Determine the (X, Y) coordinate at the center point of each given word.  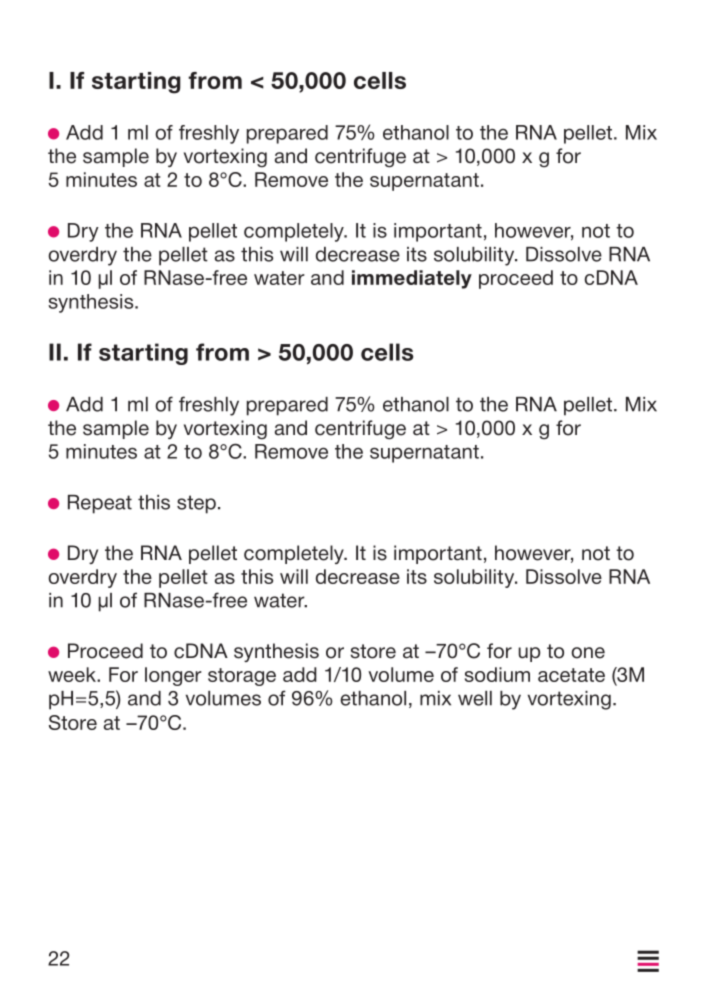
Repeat (100, 504)
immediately (412, 279)
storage (242, 677)
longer (173, 676)
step (196, 504)
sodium (497, 674)
